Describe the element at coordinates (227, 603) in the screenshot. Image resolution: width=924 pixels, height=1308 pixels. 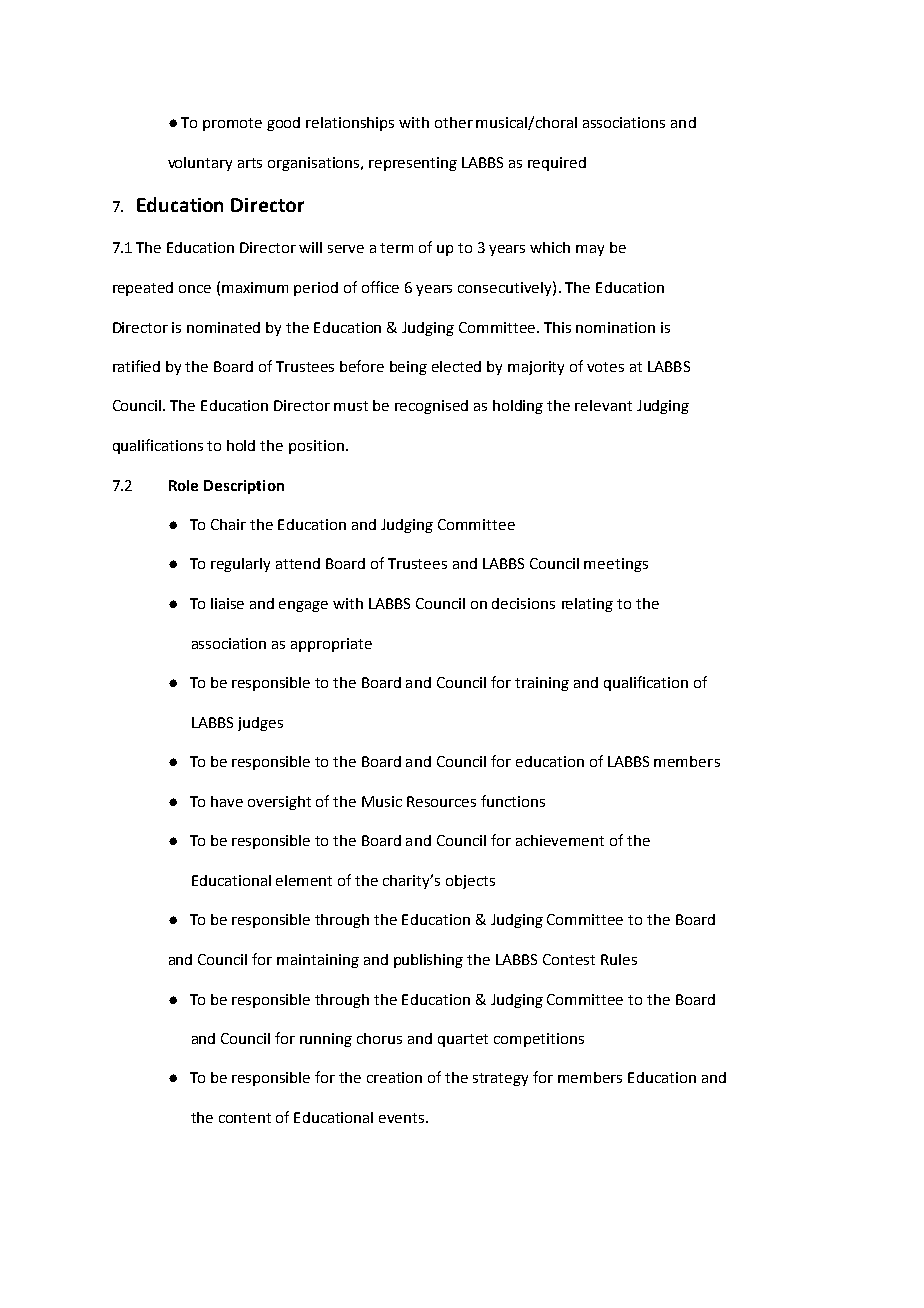
I see `liaise` at that location.
